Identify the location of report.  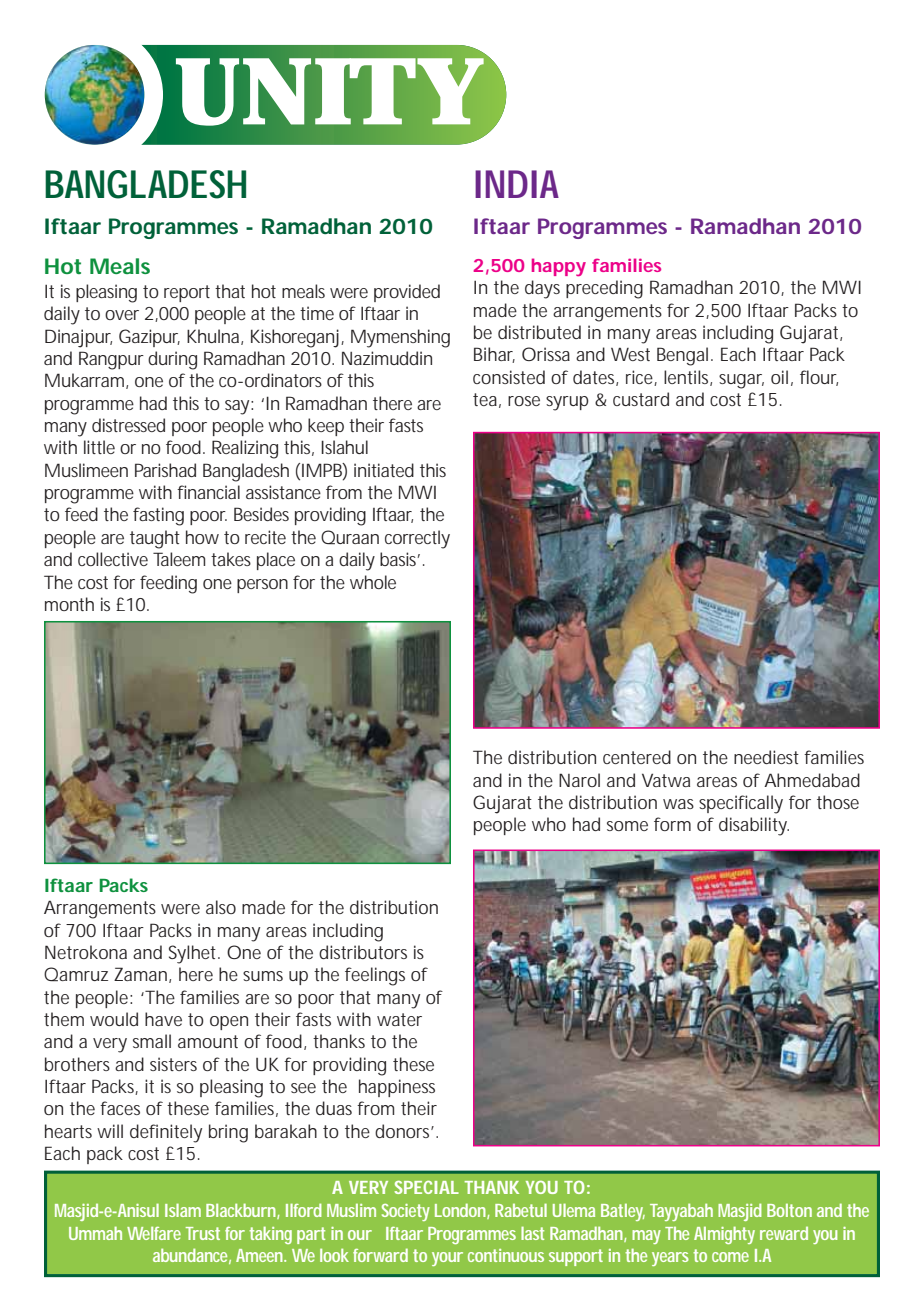
(187, 293).
